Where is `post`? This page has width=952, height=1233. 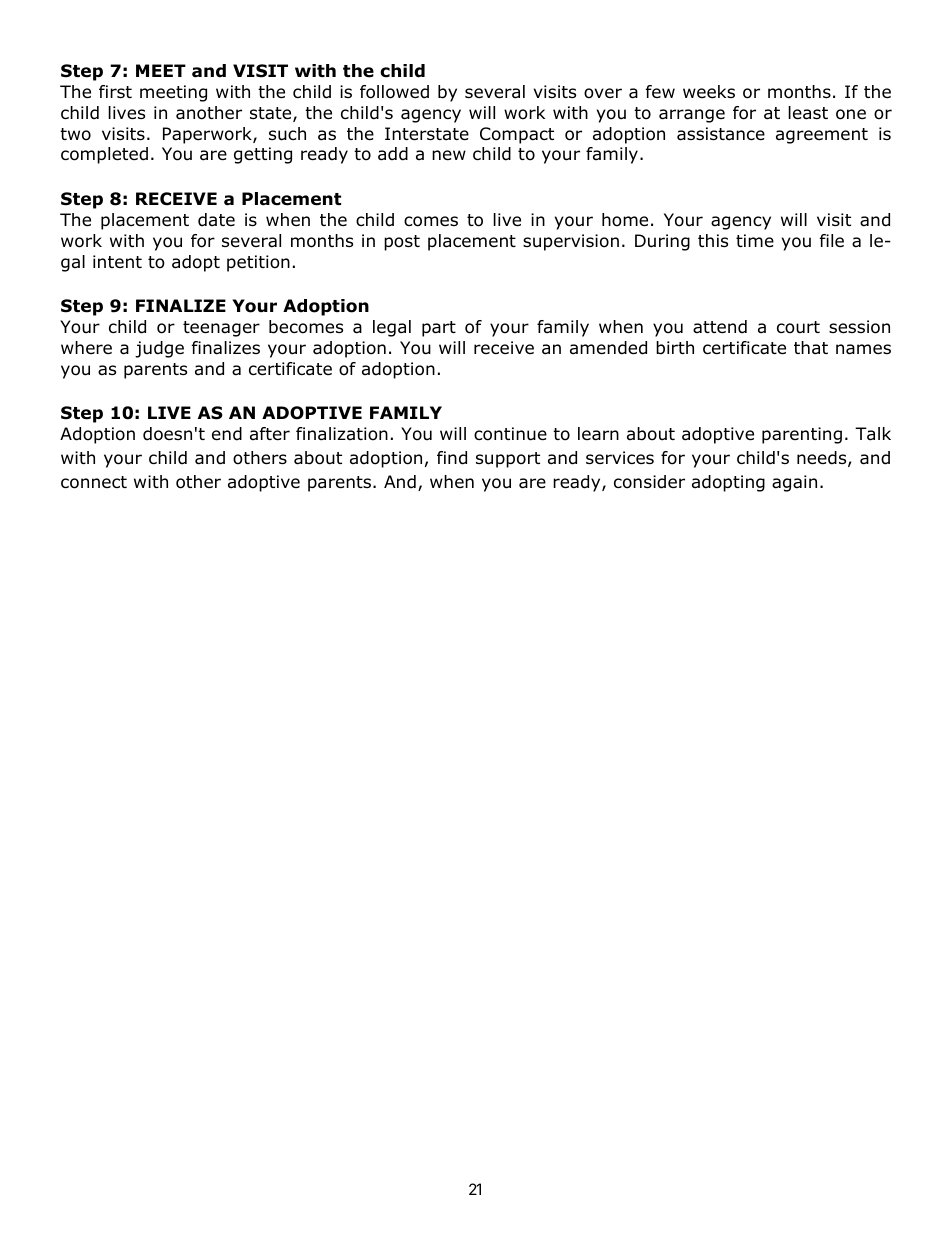 post is located at coordinates (402, 243).
